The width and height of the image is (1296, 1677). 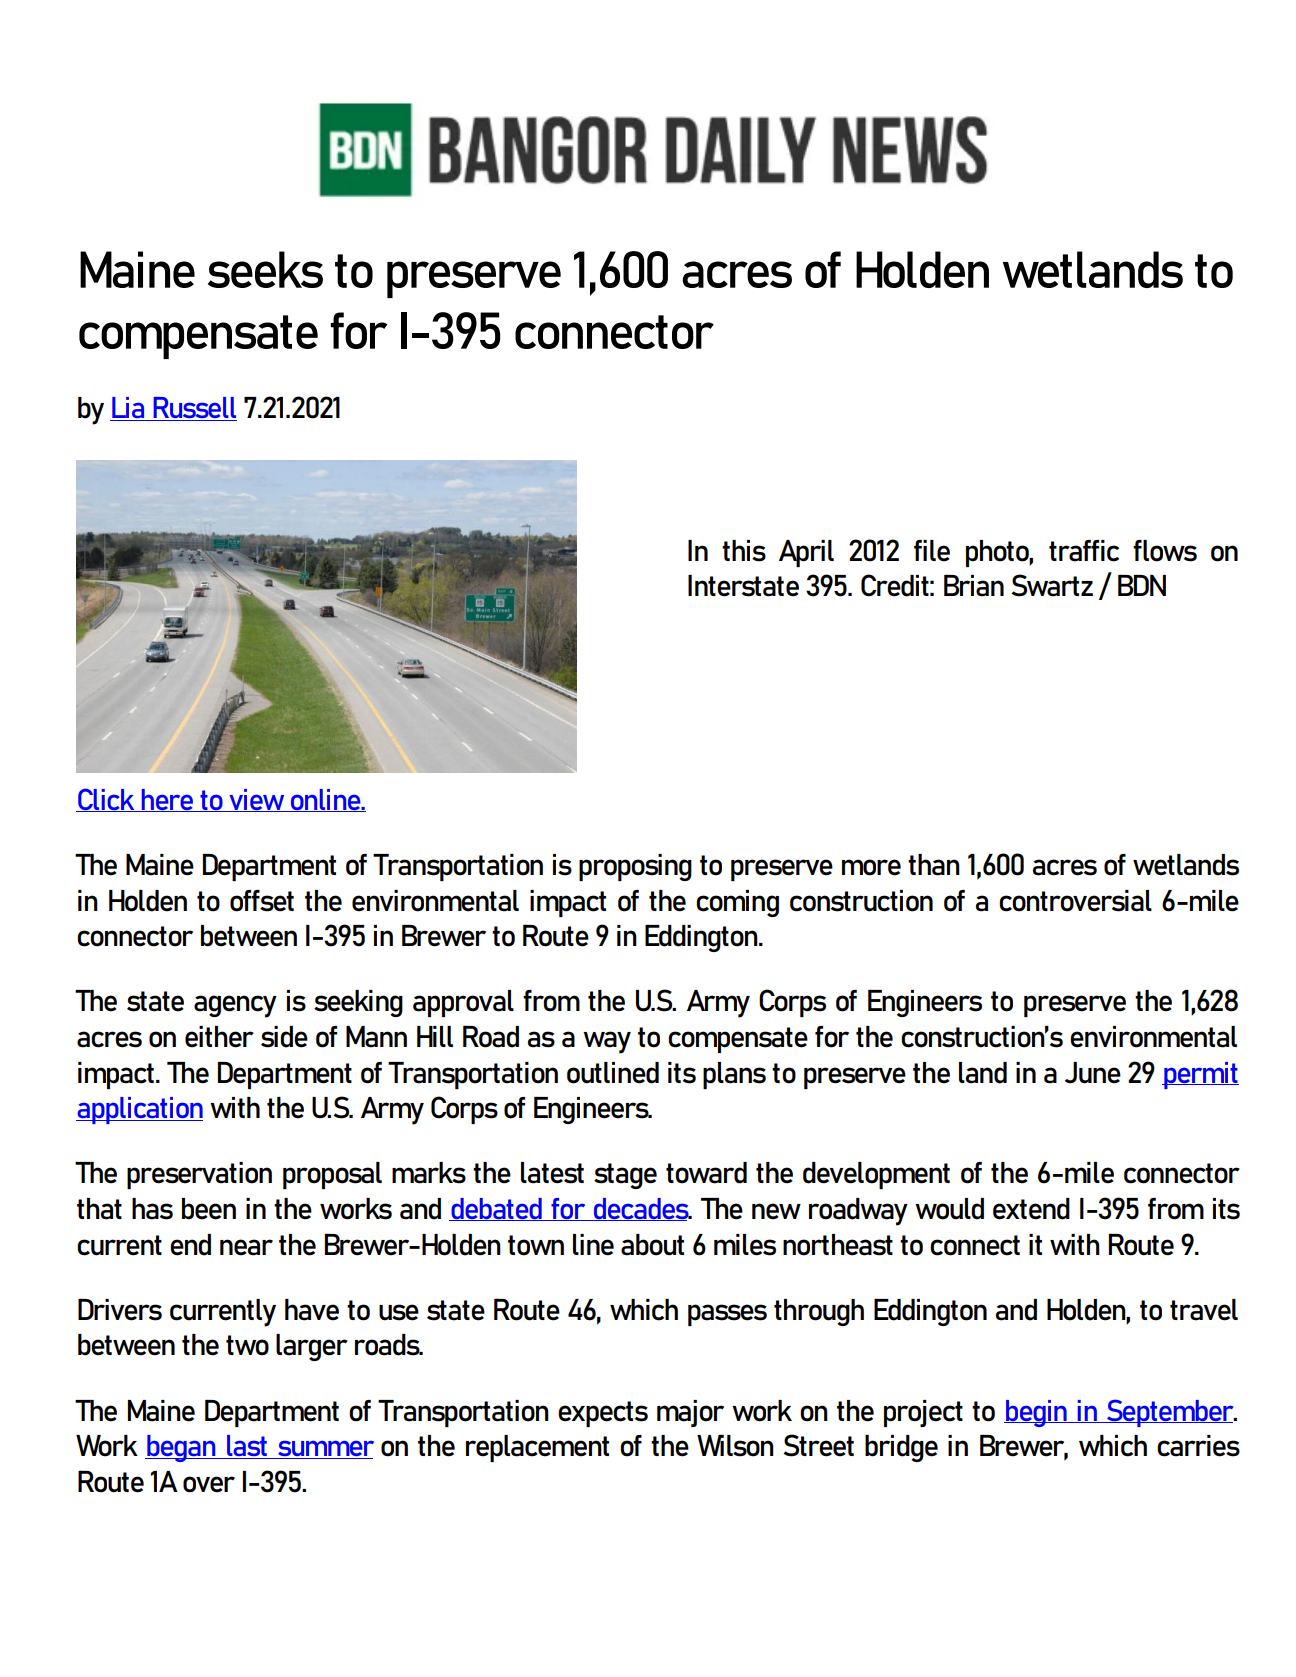 I want to click on this, so click(x=744, y=551).
